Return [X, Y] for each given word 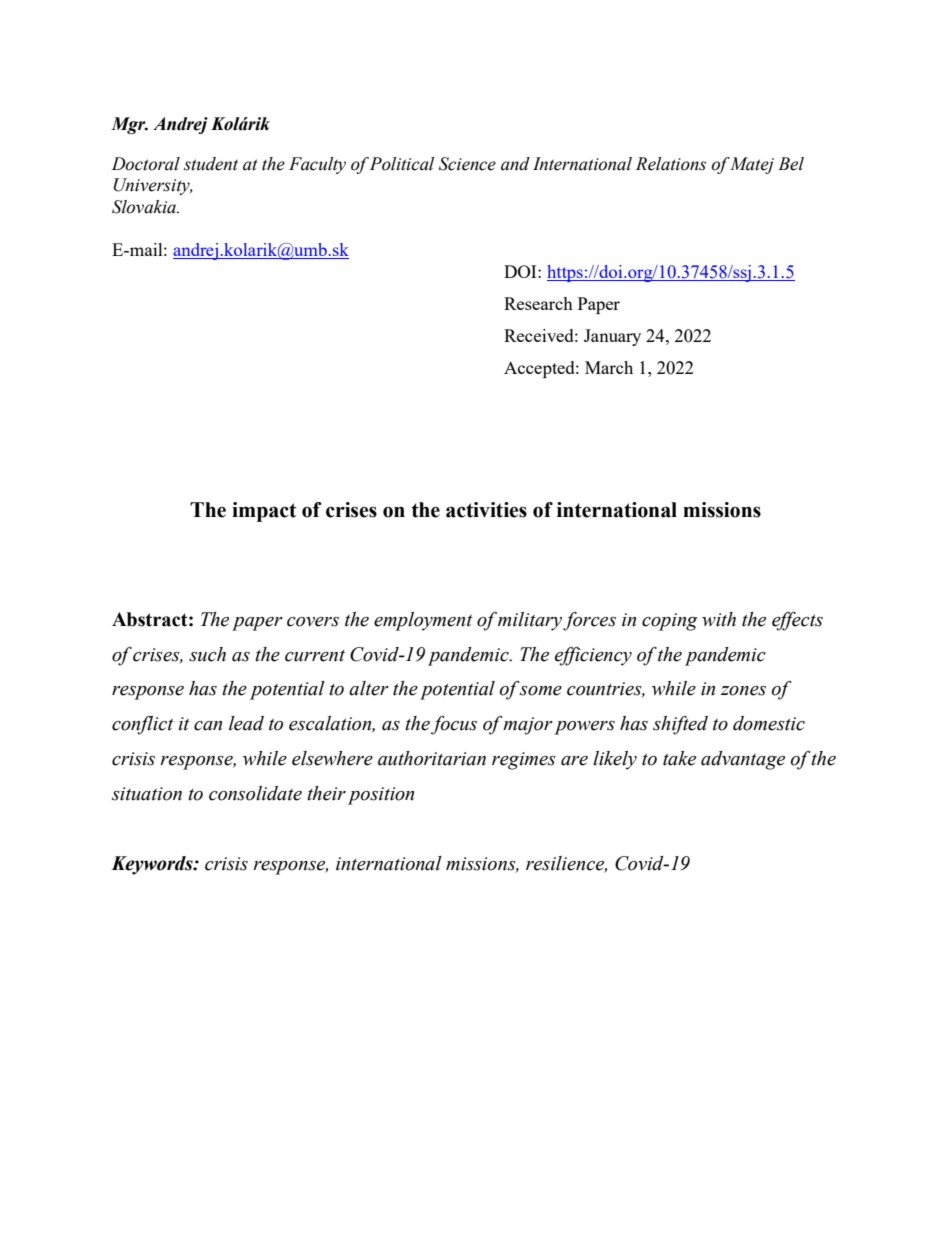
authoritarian [432, 758]
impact [264, 512]
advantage [743, 760]
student [211, 164]
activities [486, 510]
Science [467, 164]
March [609, 367]
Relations [671, 164]
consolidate [255, 793]
